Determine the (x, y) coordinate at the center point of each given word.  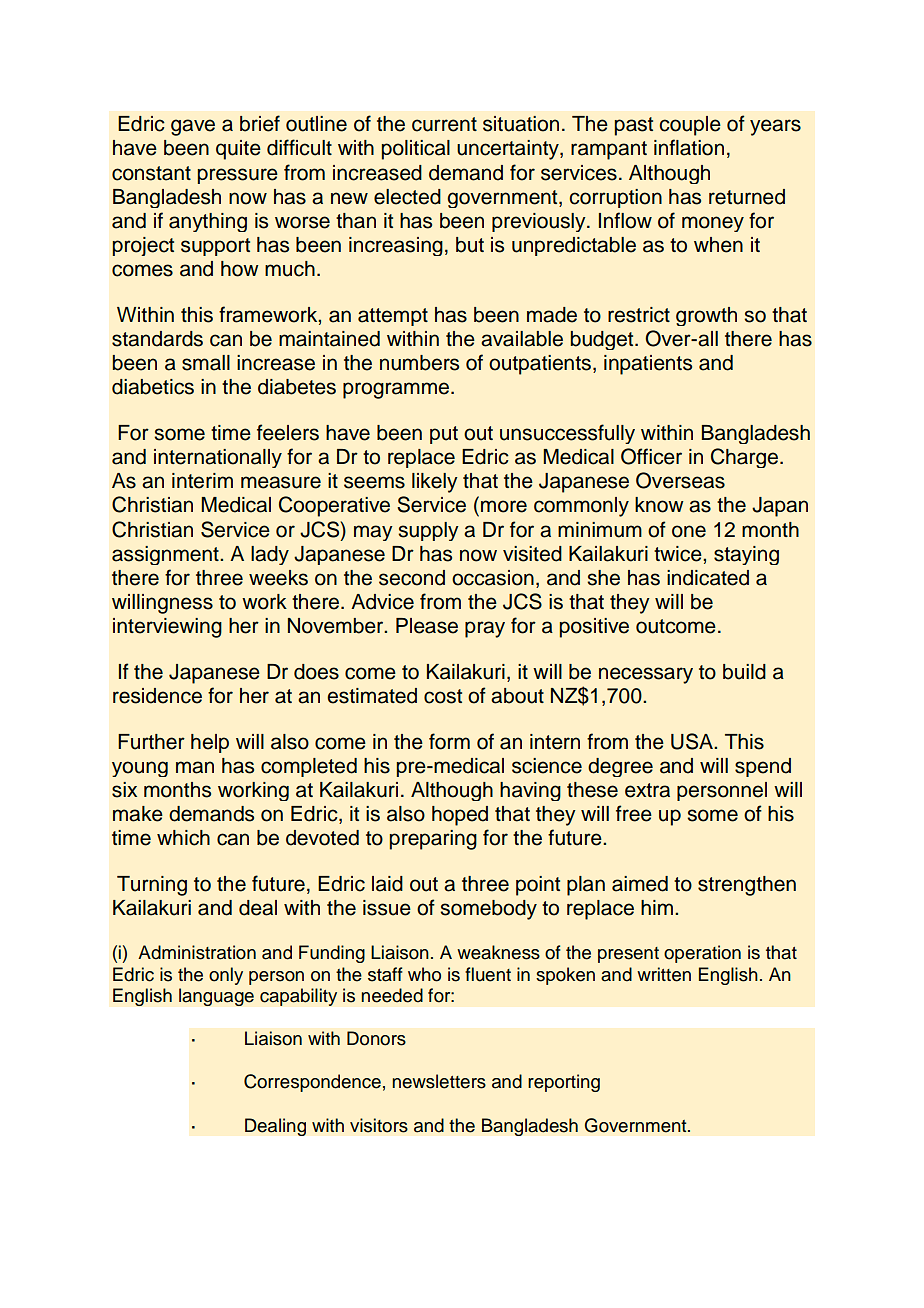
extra (647, 790)
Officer (651, 456)
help (210, 743)
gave (193, 127)
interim (202, 481)
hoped (460, 816)
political (416, 150)
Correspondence (312, 1083)
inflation (689, 147)
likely (435, 483)
